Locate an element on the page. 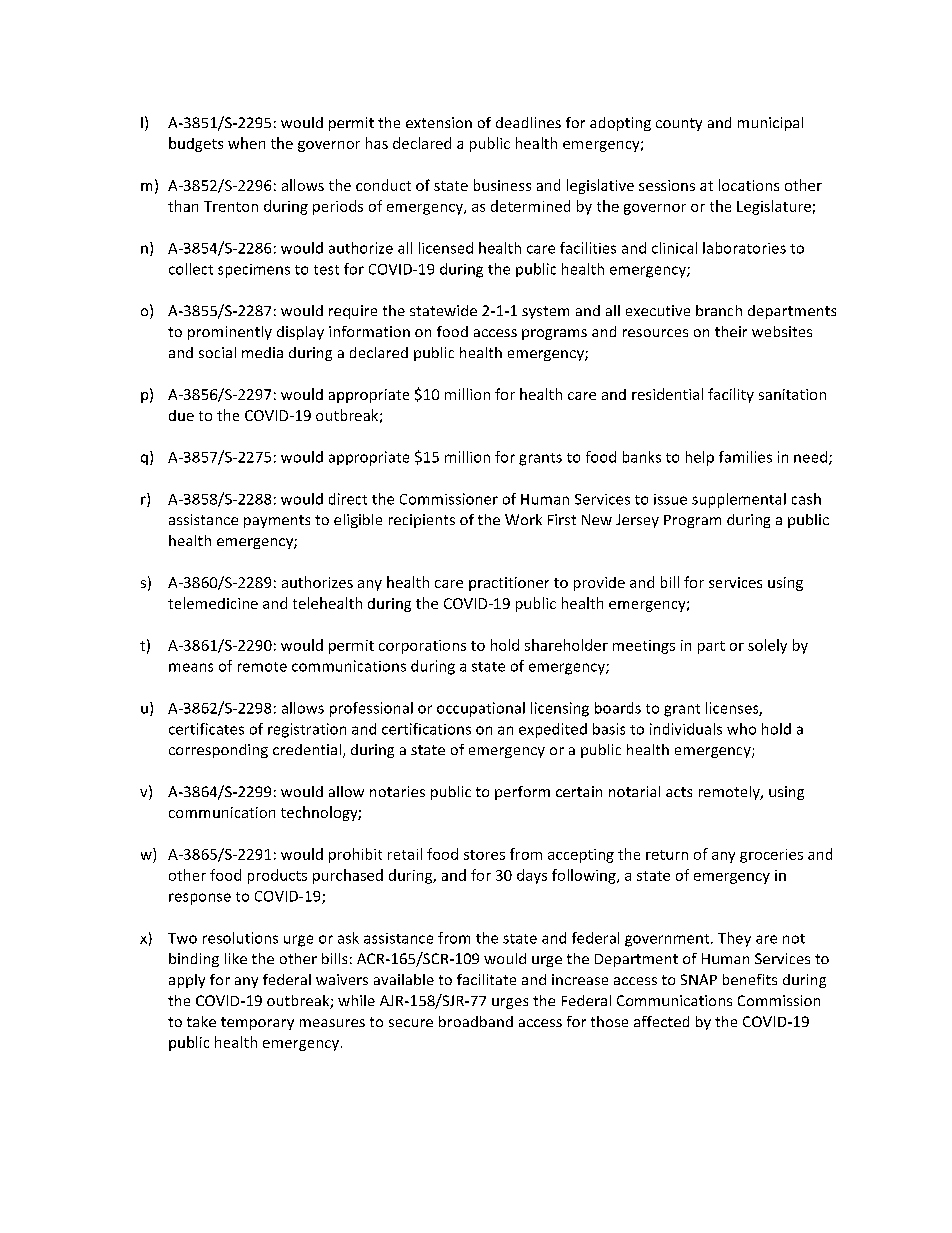 The width and height of the document is (952, 1233). practitioner is located at coordinates (509, 584).
